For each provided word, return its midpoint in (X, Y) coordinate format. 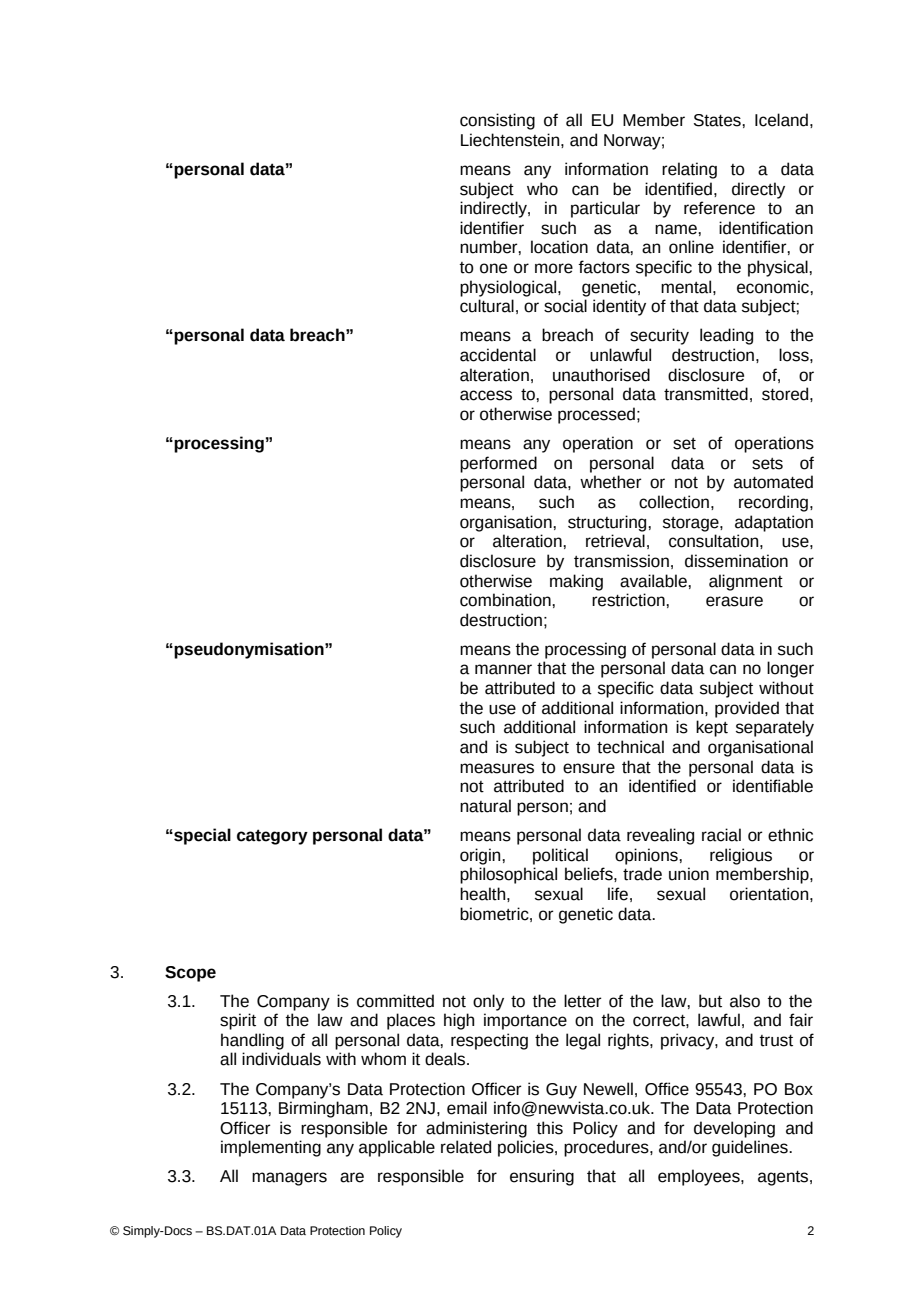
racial (721, 835)
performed (498, 464)
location (559, 247)
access (486, 395)
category (272, 837)
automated (773, 482)
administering (476, 1129)
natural (485, 806)
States (718, 120)
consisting (497, 121)
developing (734, 1129)
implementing (271, 1148)
